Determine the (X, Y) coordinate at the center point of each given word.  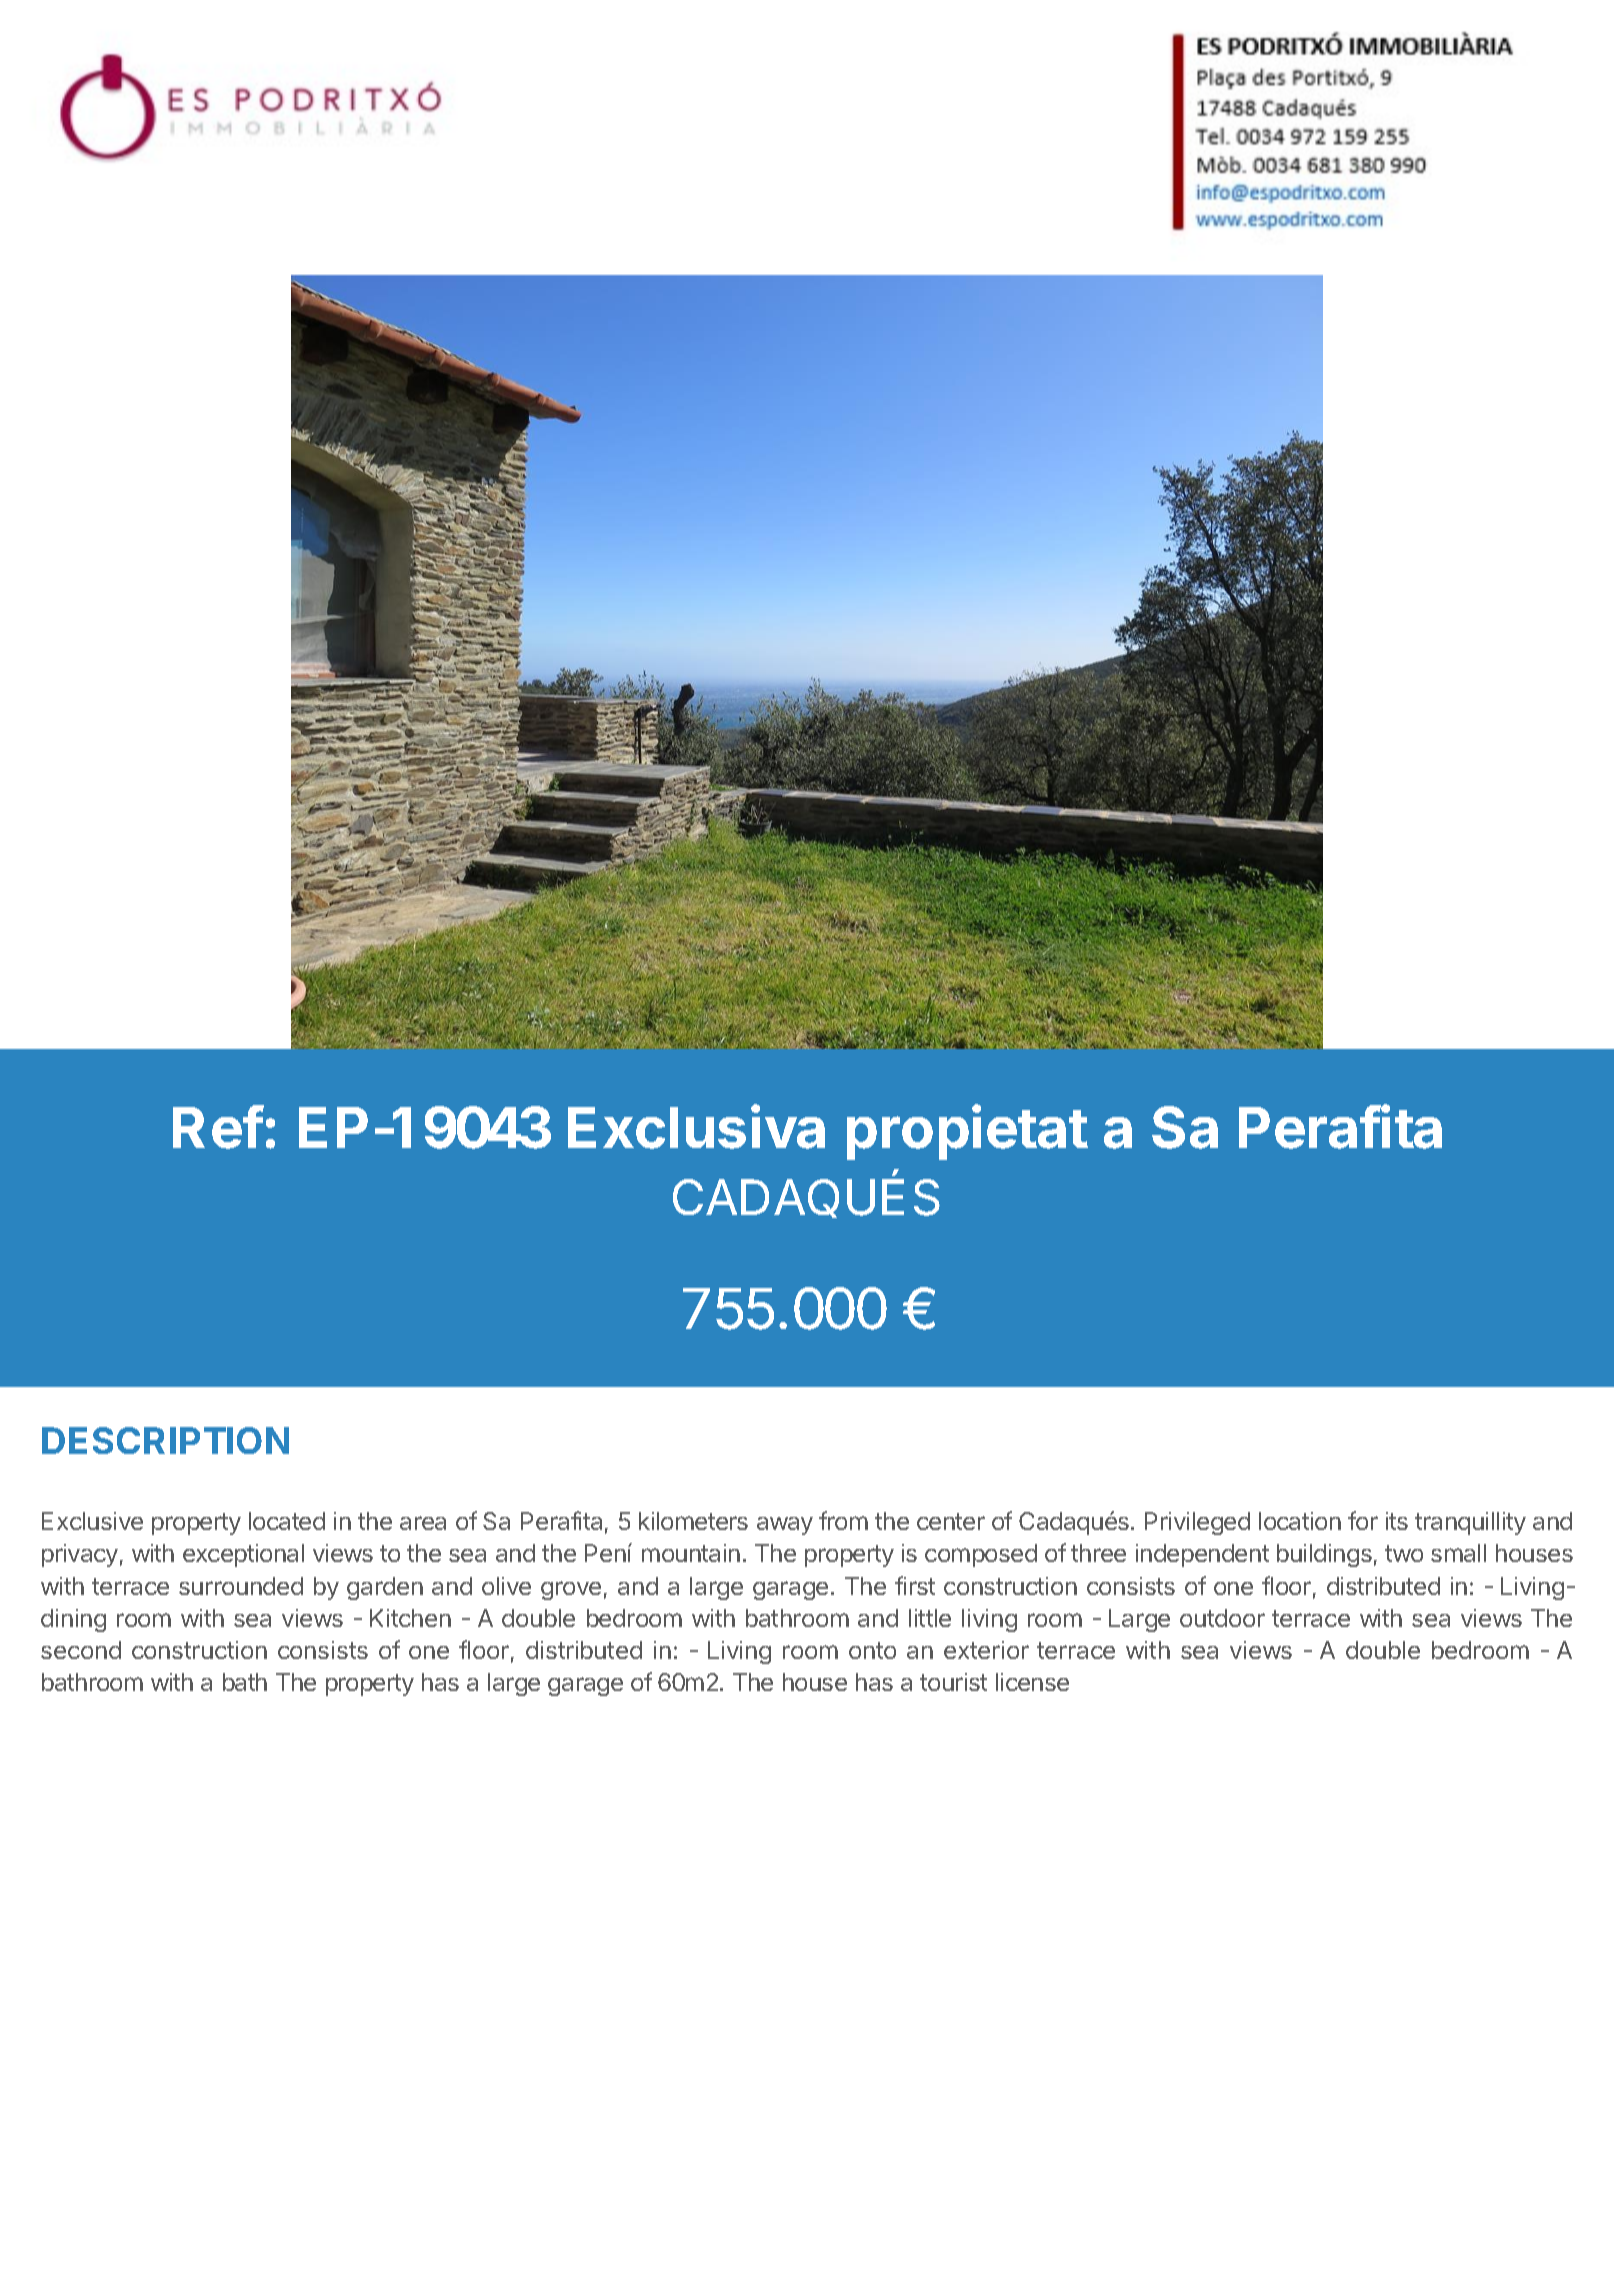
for (1363, 1520)
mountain (691, 1553)
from (843, 1520)
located (287, 1521)
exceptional (243, 1555)
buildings (1324, 1555)
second (81, 1650)
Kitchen (410, 1618)
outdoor (1222, 1618)
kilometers (693, 1521)
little (930, 1618)
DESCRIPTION (165, 1440)
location (1300, 1521)
